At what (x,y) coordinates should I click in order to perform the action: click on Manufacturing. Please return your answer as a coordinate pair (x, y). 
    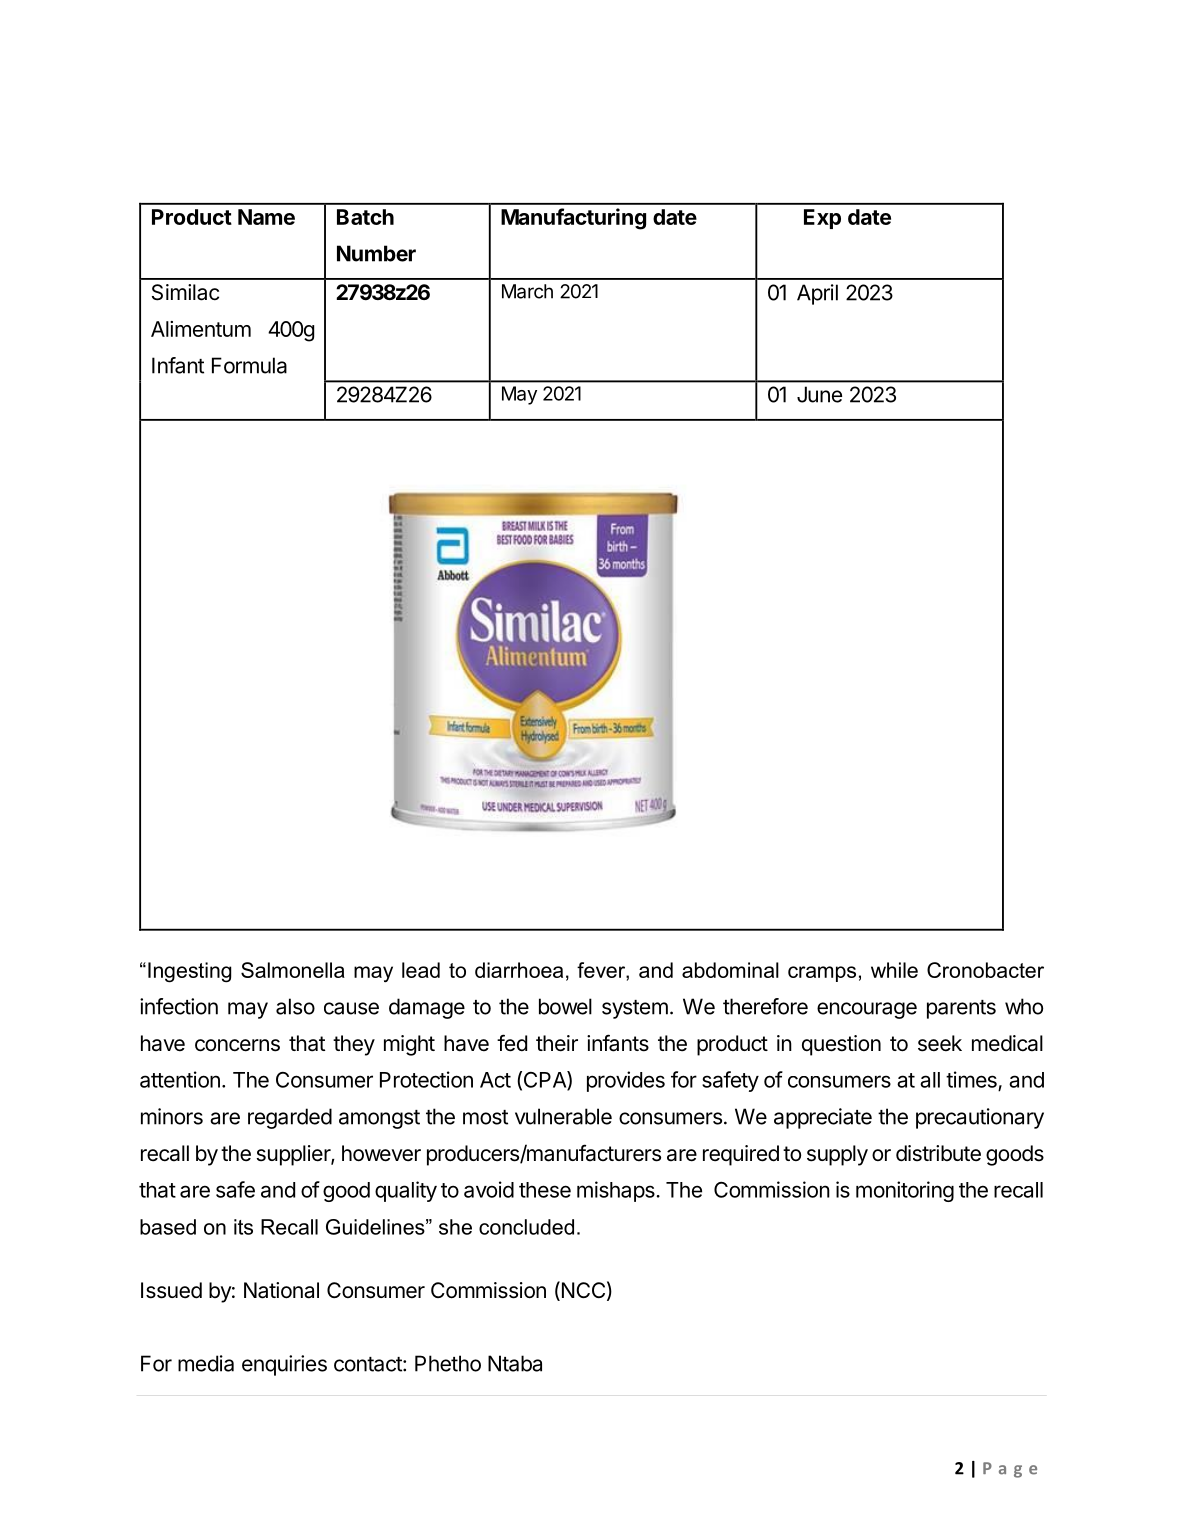
    Looking at the image, I should click on (573, 219).
